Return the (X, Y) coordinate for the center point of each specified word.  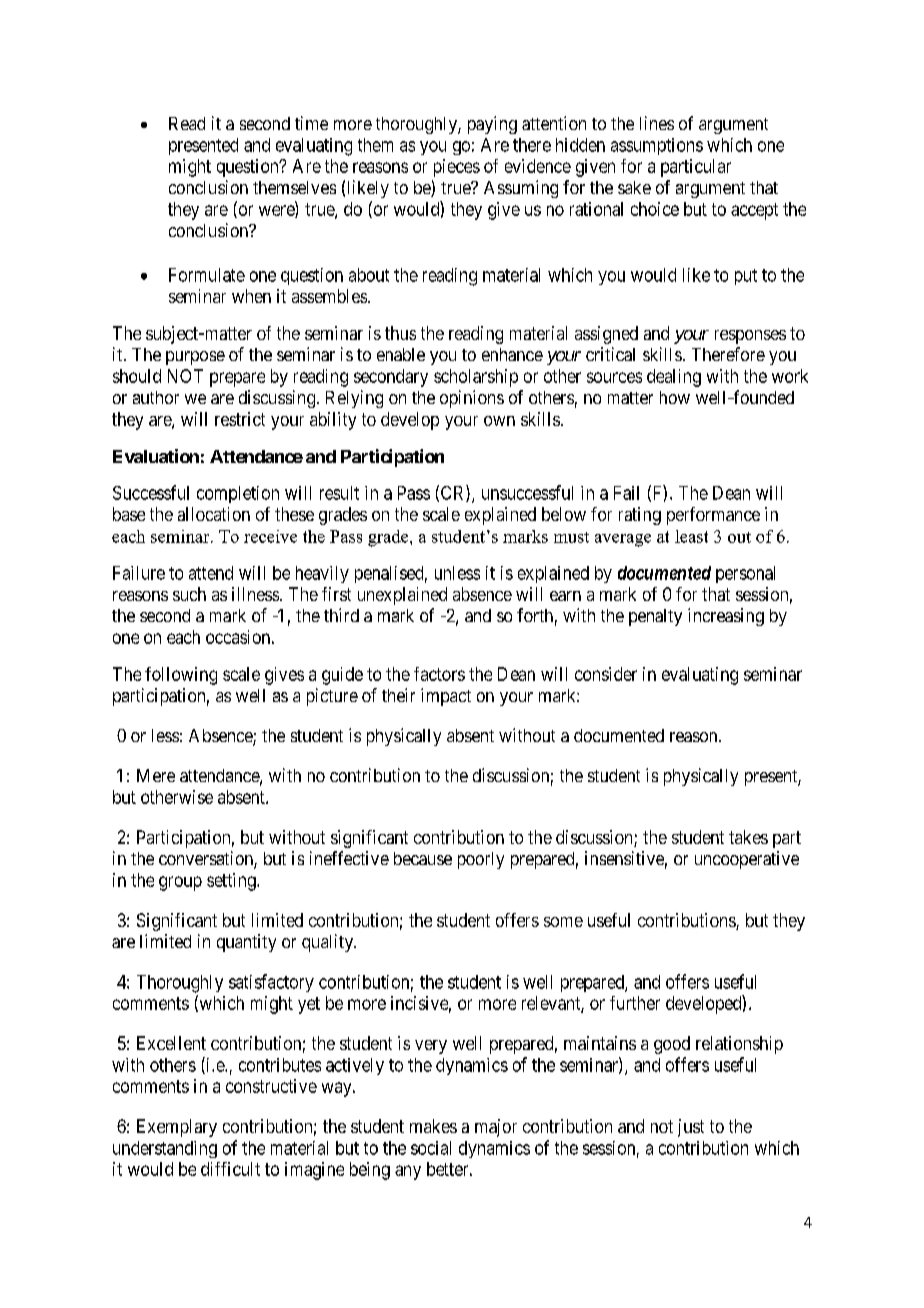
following (181, 676)
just (691, 1128)
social (431, 1148)
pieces (457, 168)
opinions (472, 399)
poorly (481, 860)
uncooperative (747, 860)
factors (439, 674)
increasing (726, 617)
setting (232, 882)
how (675, 397)
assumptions (657, 146)
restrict (240, 419)
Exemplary (177, 1128)
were (277, 211)
